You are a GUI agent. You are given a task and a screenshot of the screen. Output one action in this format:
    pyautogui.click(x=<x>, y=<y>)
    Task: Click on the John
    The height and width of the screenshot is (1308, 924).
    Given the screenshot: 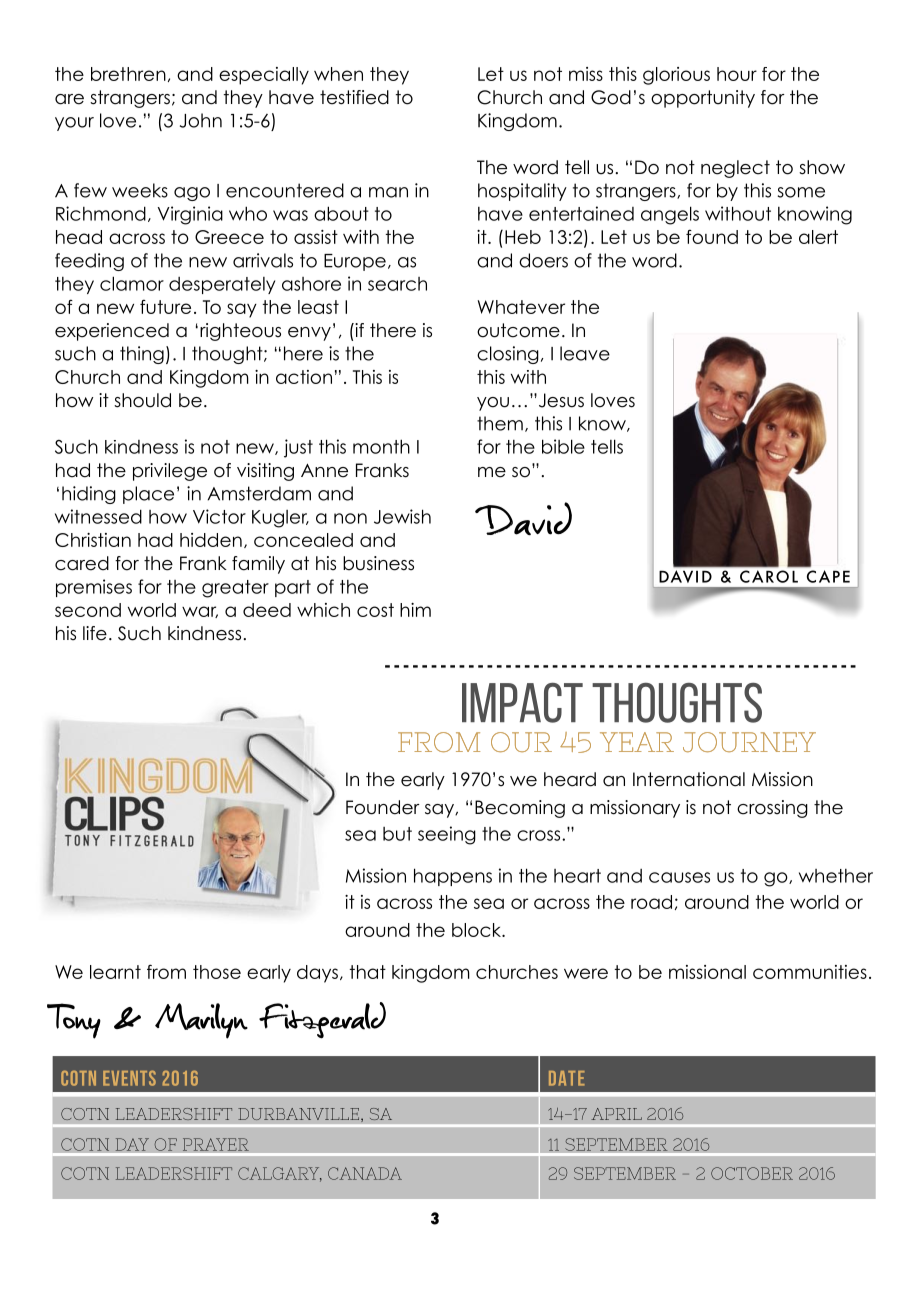 What is the action you would take?
    pyautogui.click(x=201, y=120)
